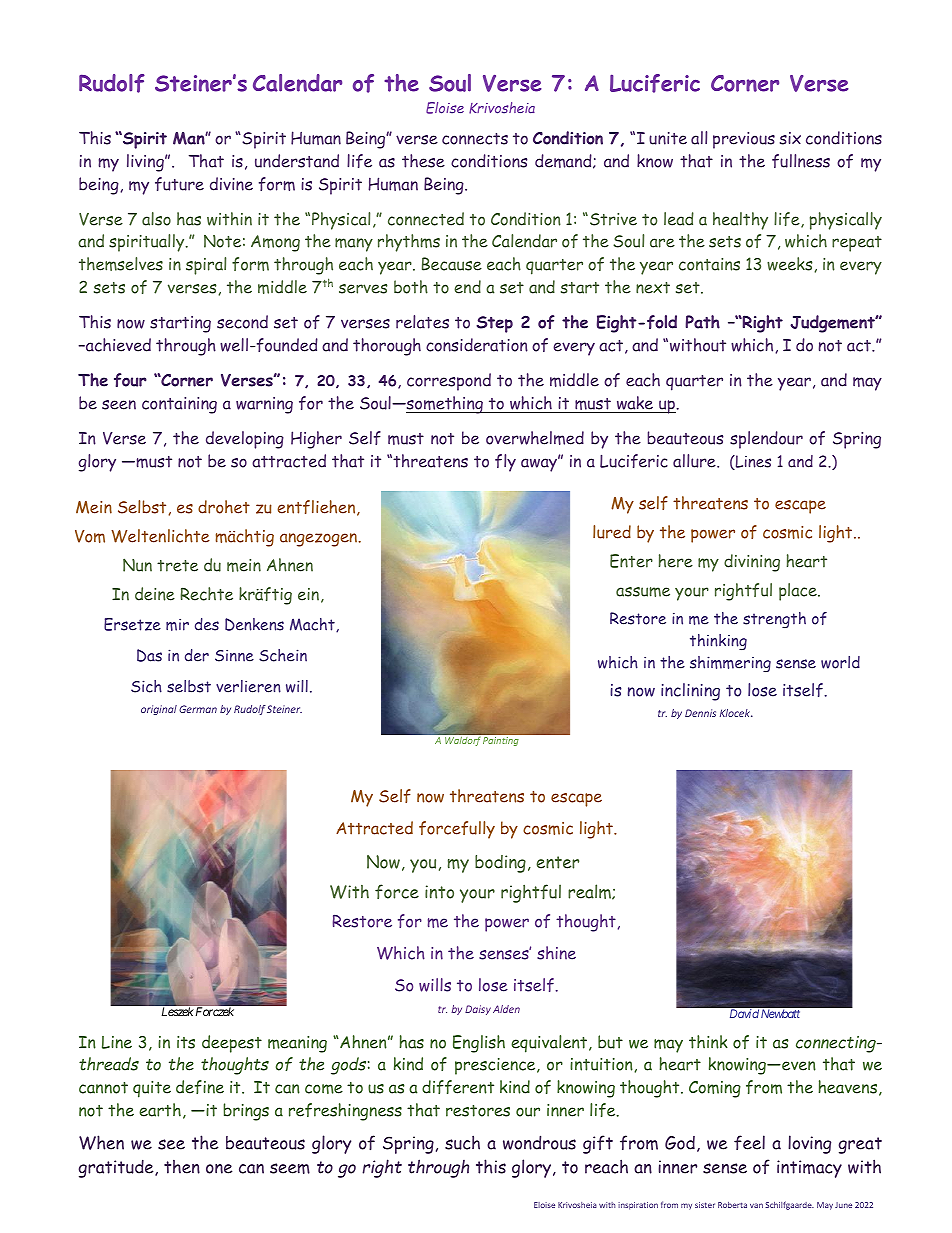 The width and height of the screenshot is (952, 1233). What do you see at coordinates (179, 184) in the screenshot?
I see `future` at bounding box center [179, 184].
